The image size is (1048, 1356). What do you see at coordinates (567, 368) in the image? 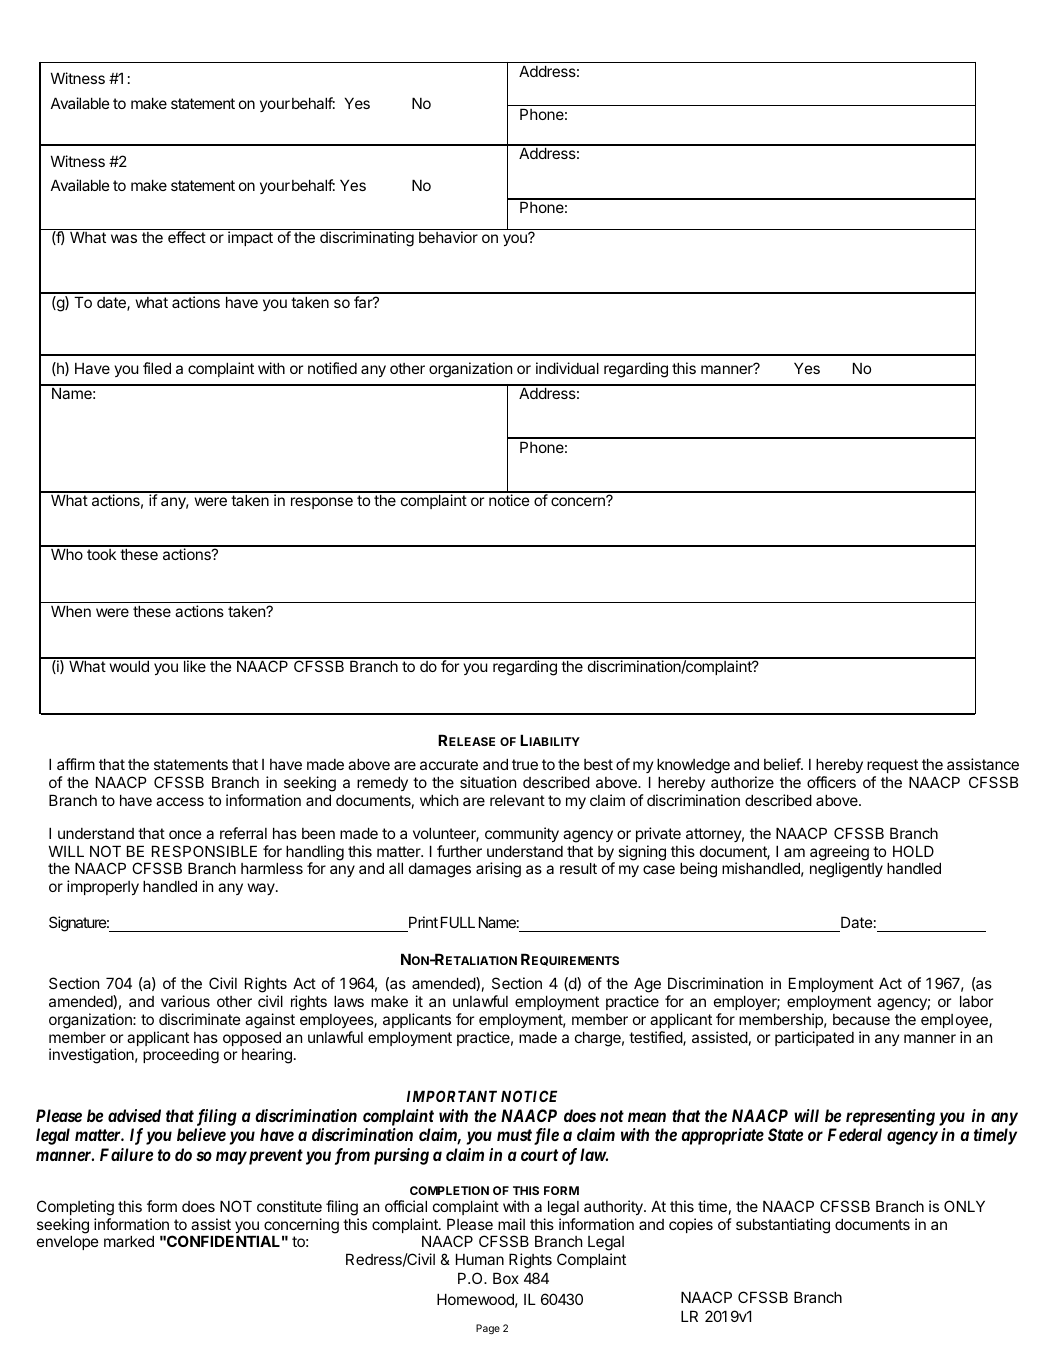
I see `individual` at bounding box center [567, 368].
